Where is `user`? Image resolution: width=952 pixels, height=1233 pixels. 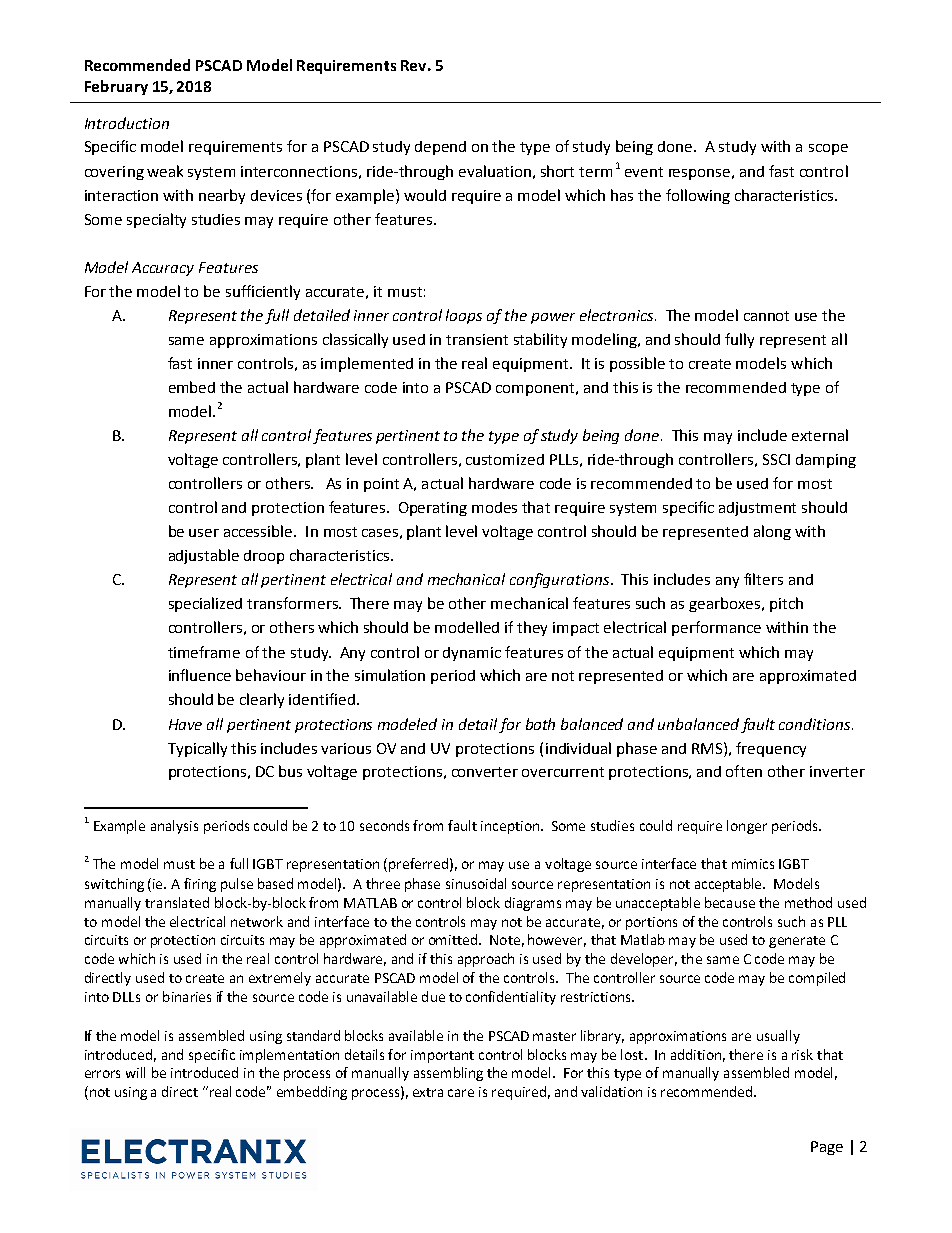
user is located at coordinates (204, 533).
